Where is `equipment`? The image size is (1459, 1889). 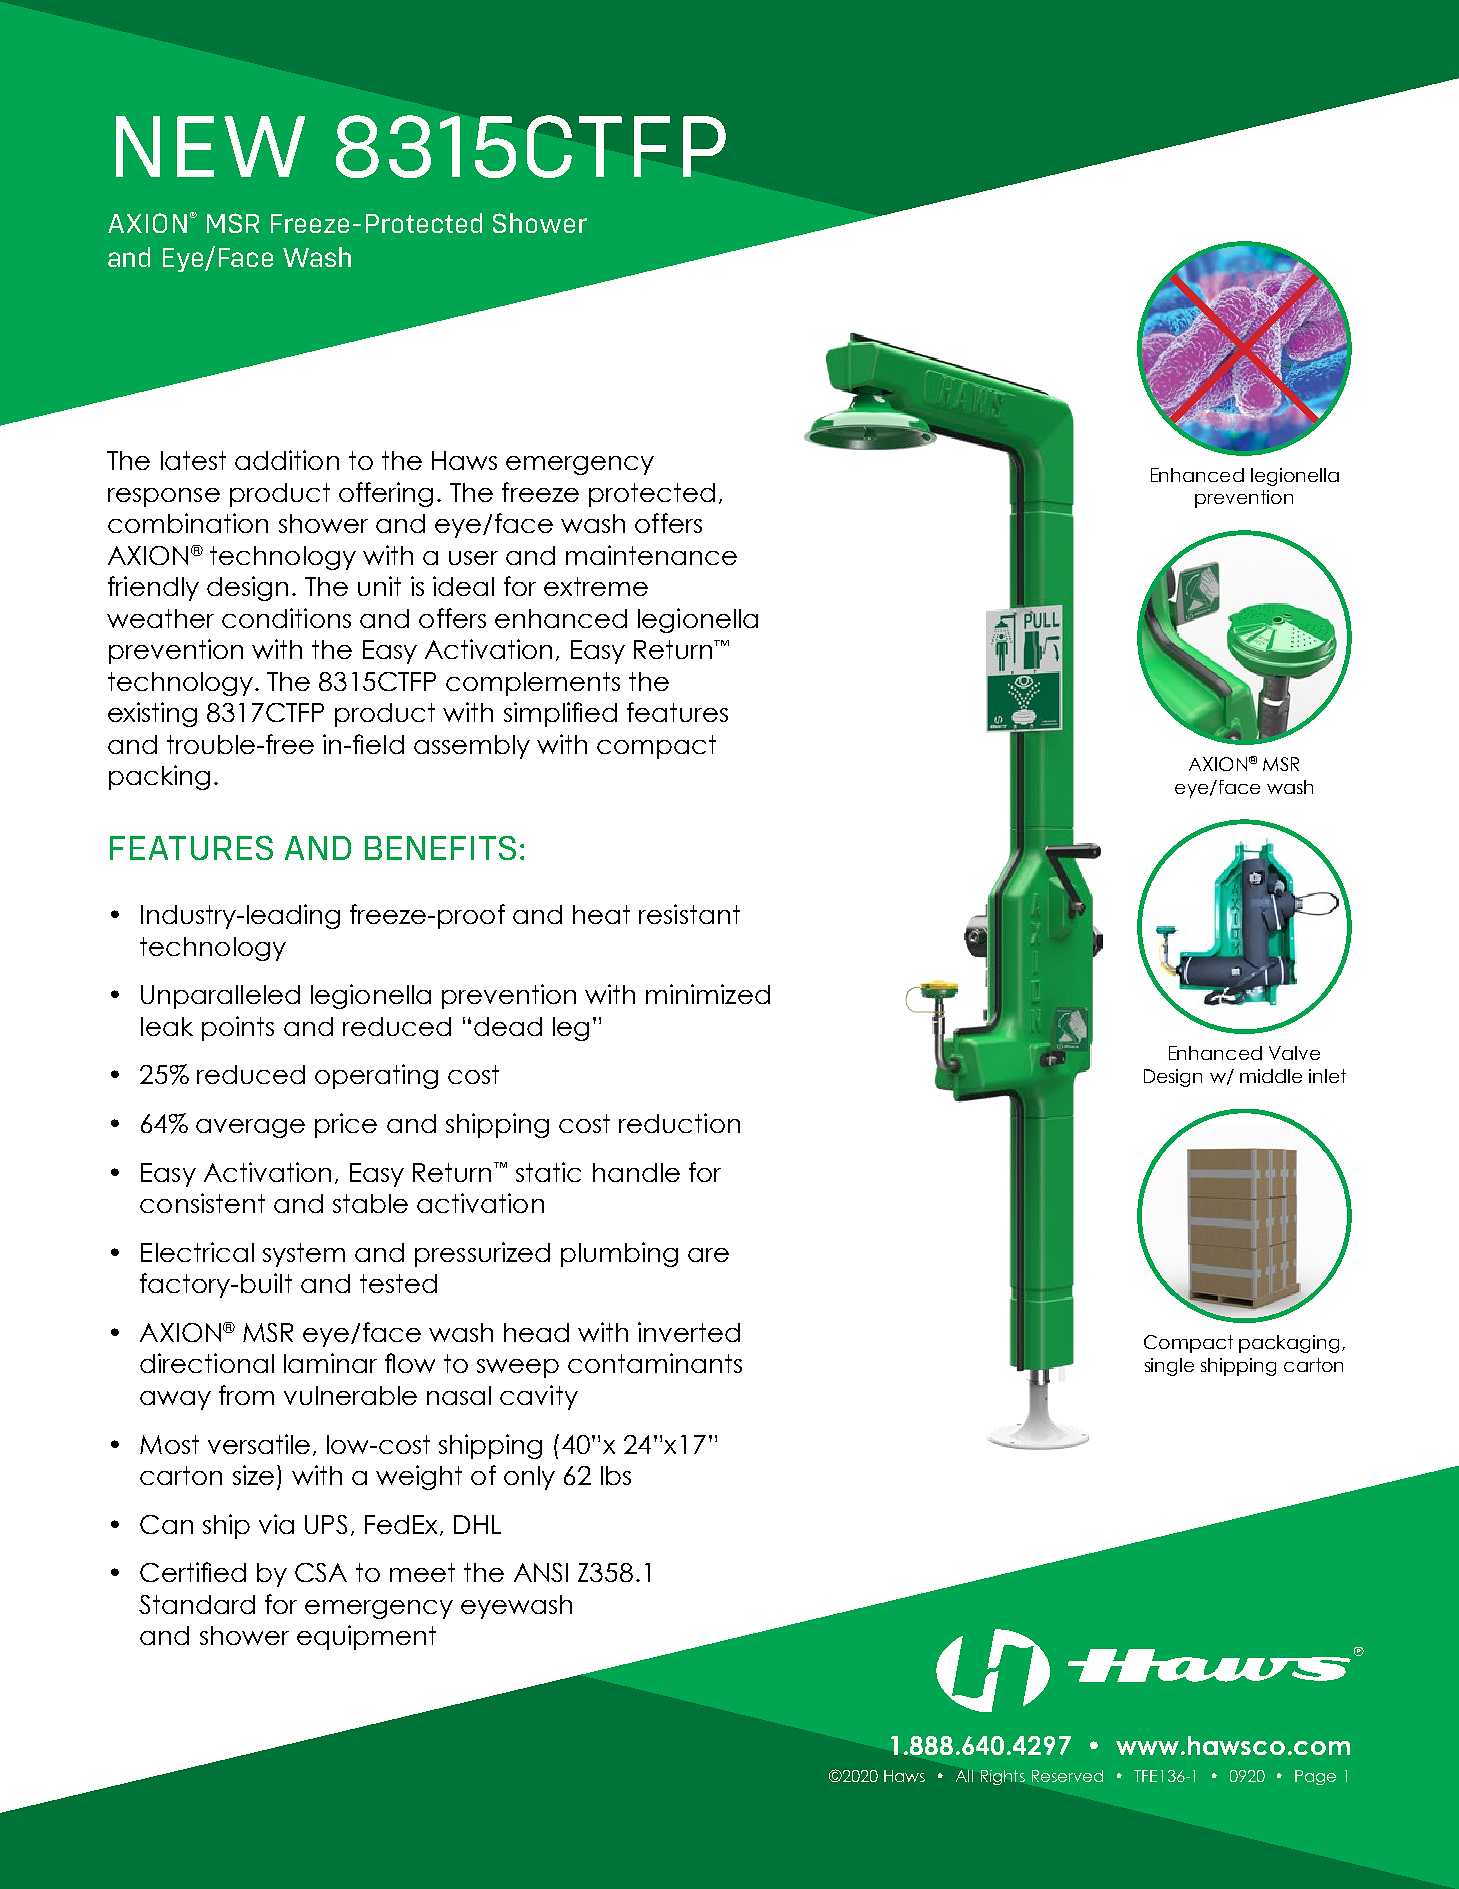
equipment is located at coordinates (366, 1637).
